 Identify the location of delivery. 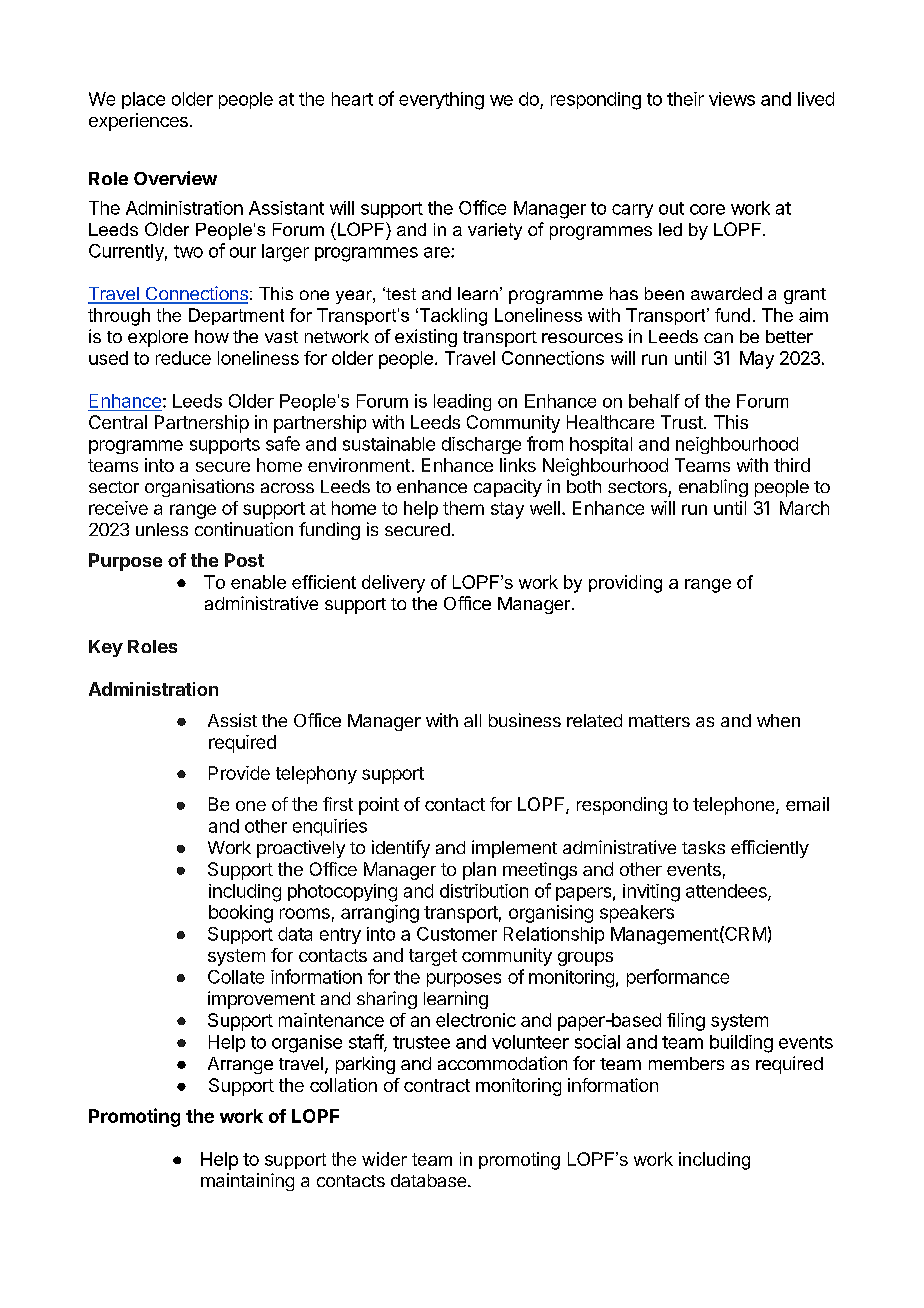
(393, 584).
